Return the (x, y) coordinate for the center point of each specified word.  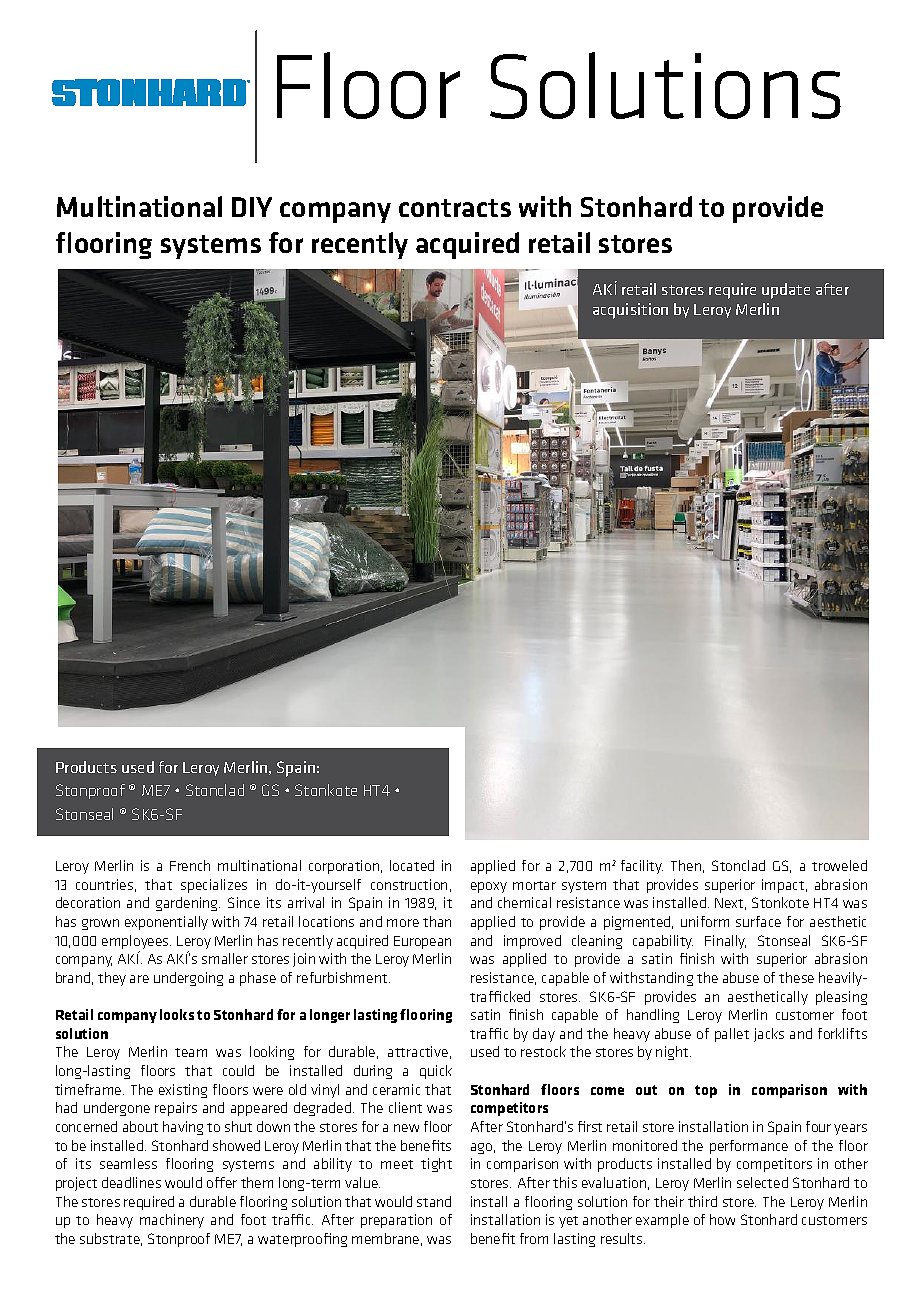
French (190, 865)
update (786, 291)
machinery (172, 1221)
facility (642, 867)
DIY (252, 207)
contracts (455, 208)
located (412, 865)
